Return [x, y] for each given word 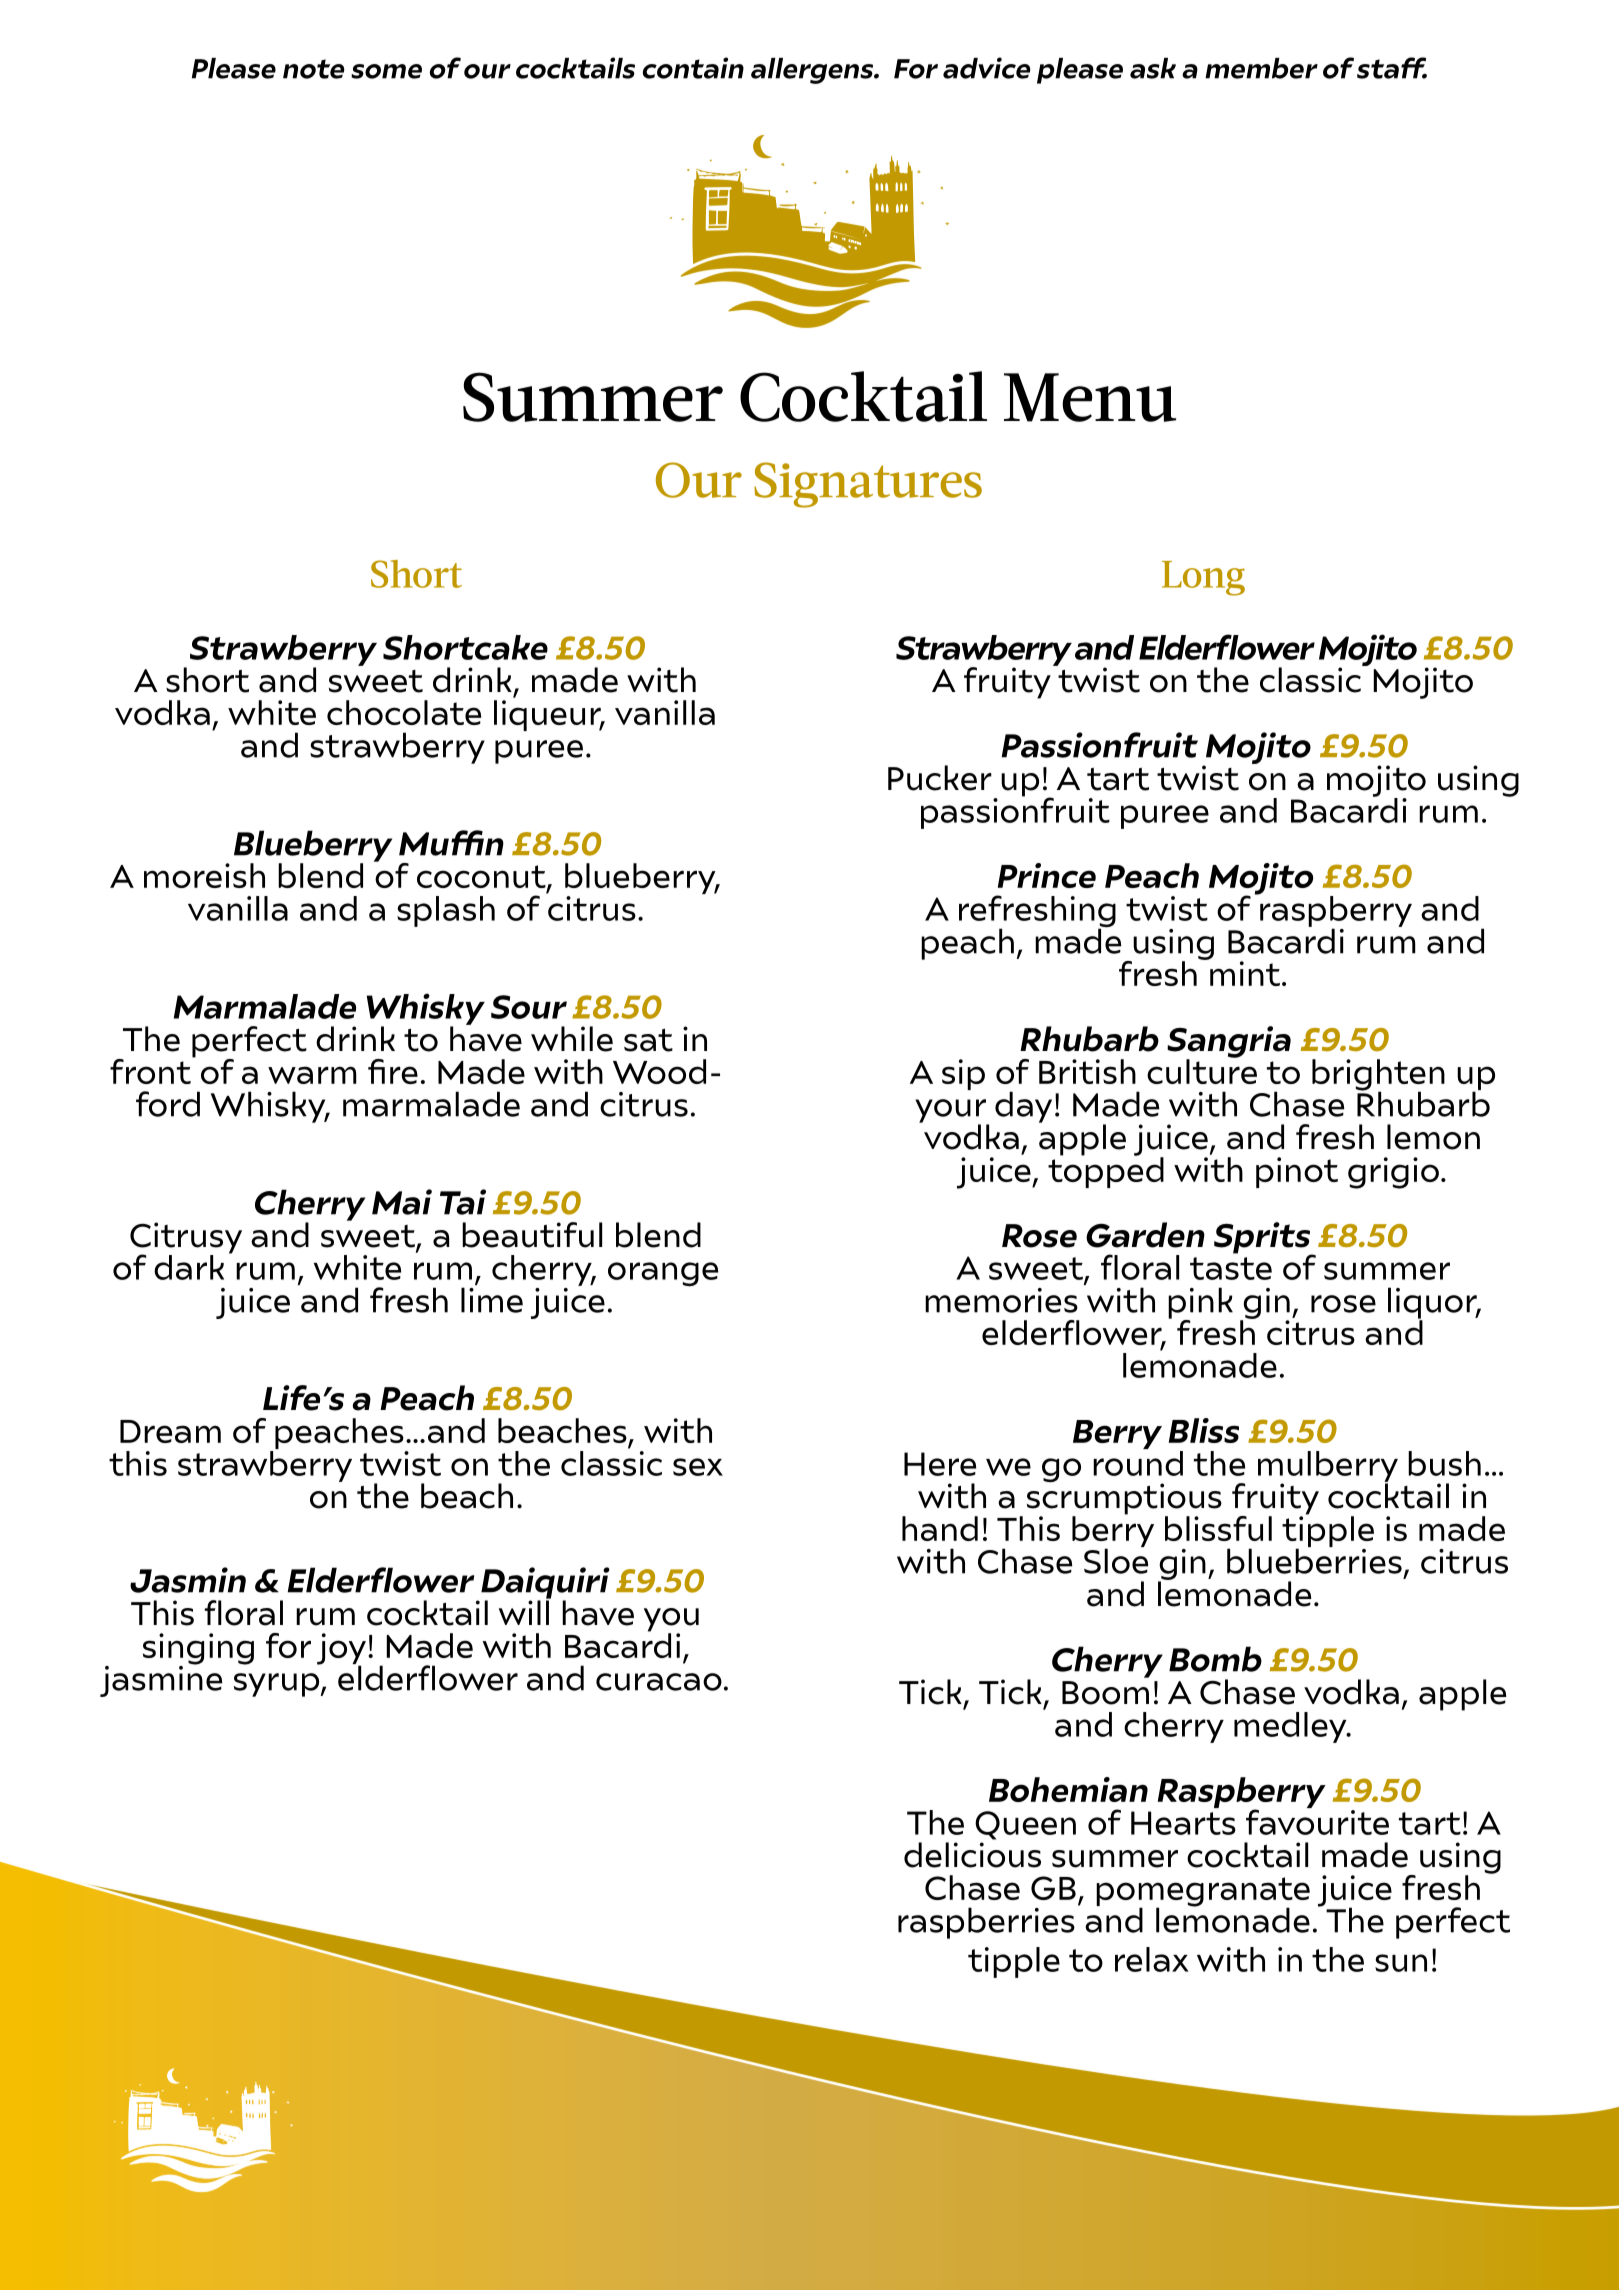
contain [693, 68]
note [314, 69]
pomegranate [1203, 1893]
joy [341, 1650]
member [1261, 68]
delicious [972, 1855]
